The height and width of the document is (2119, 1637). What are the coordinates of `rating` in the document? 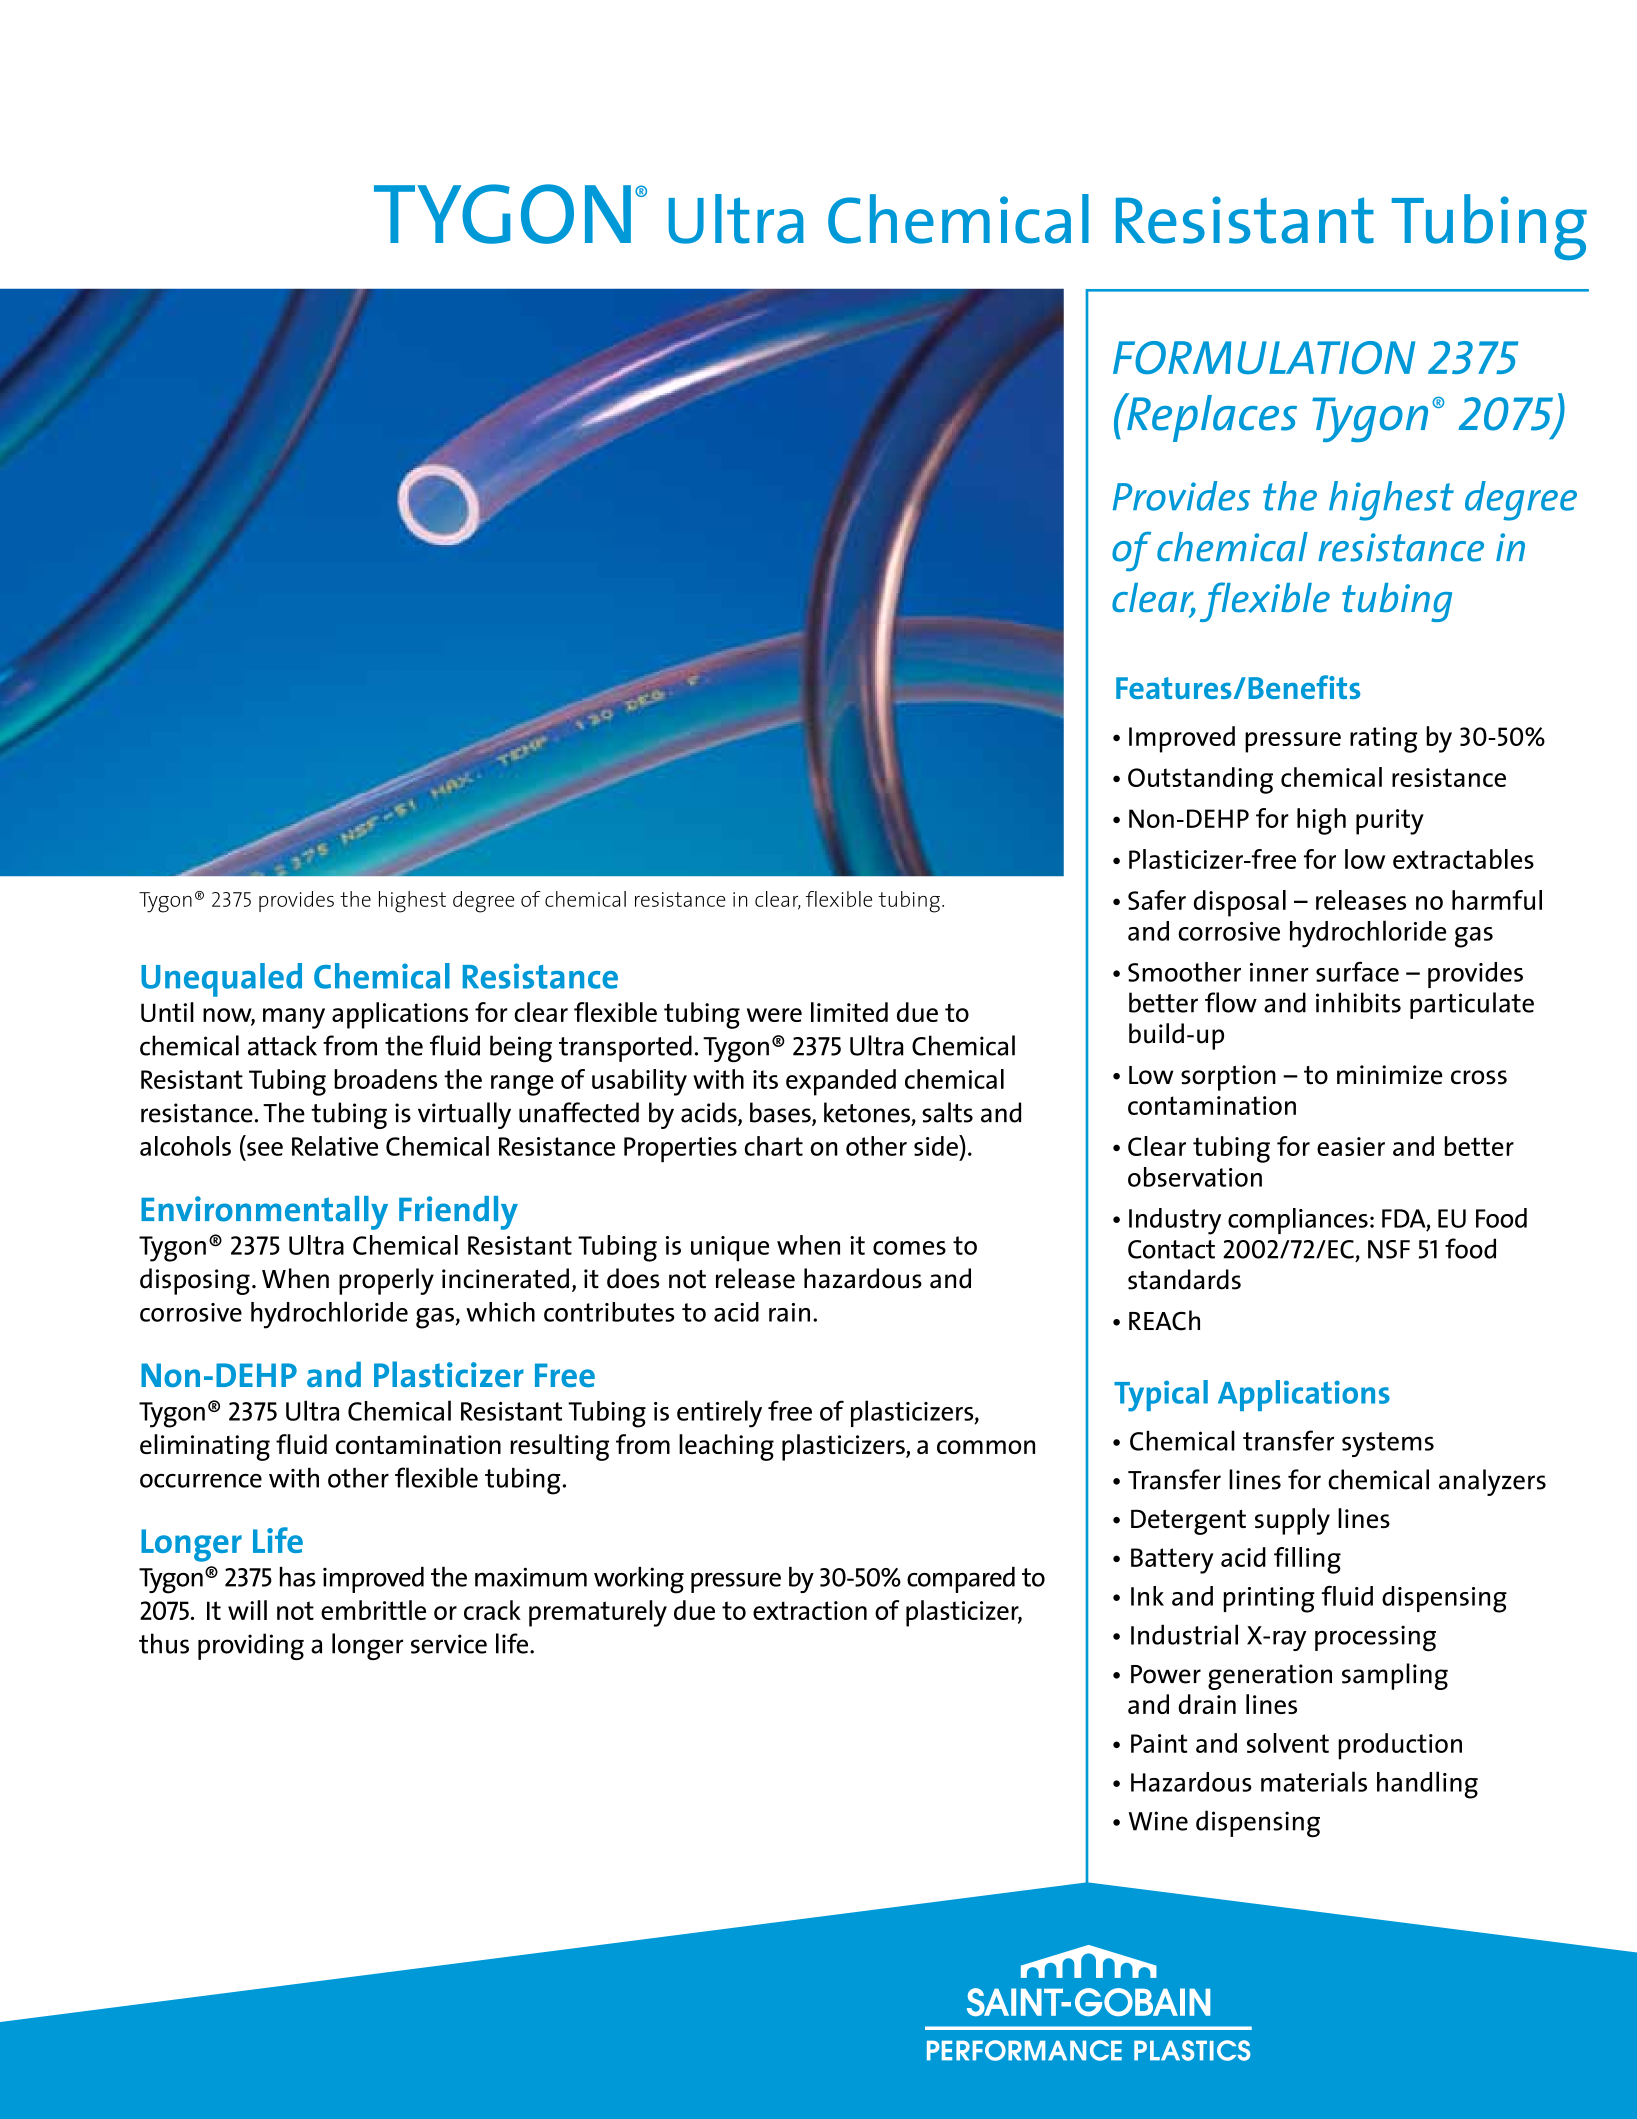 It's located at (1383, 740).
